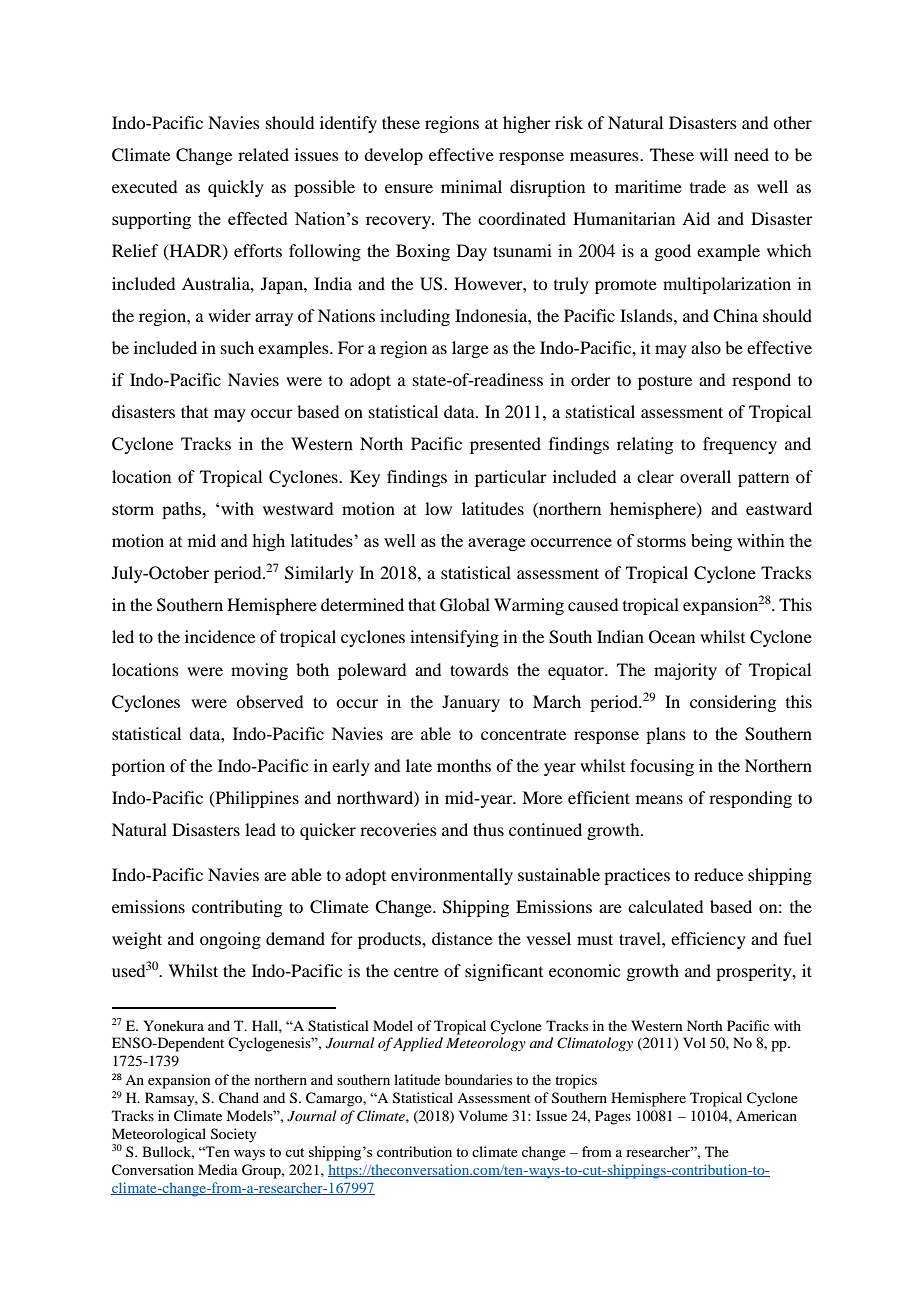 The image size is (924, 1308). I want to click on incidence, so click(220, 636).
